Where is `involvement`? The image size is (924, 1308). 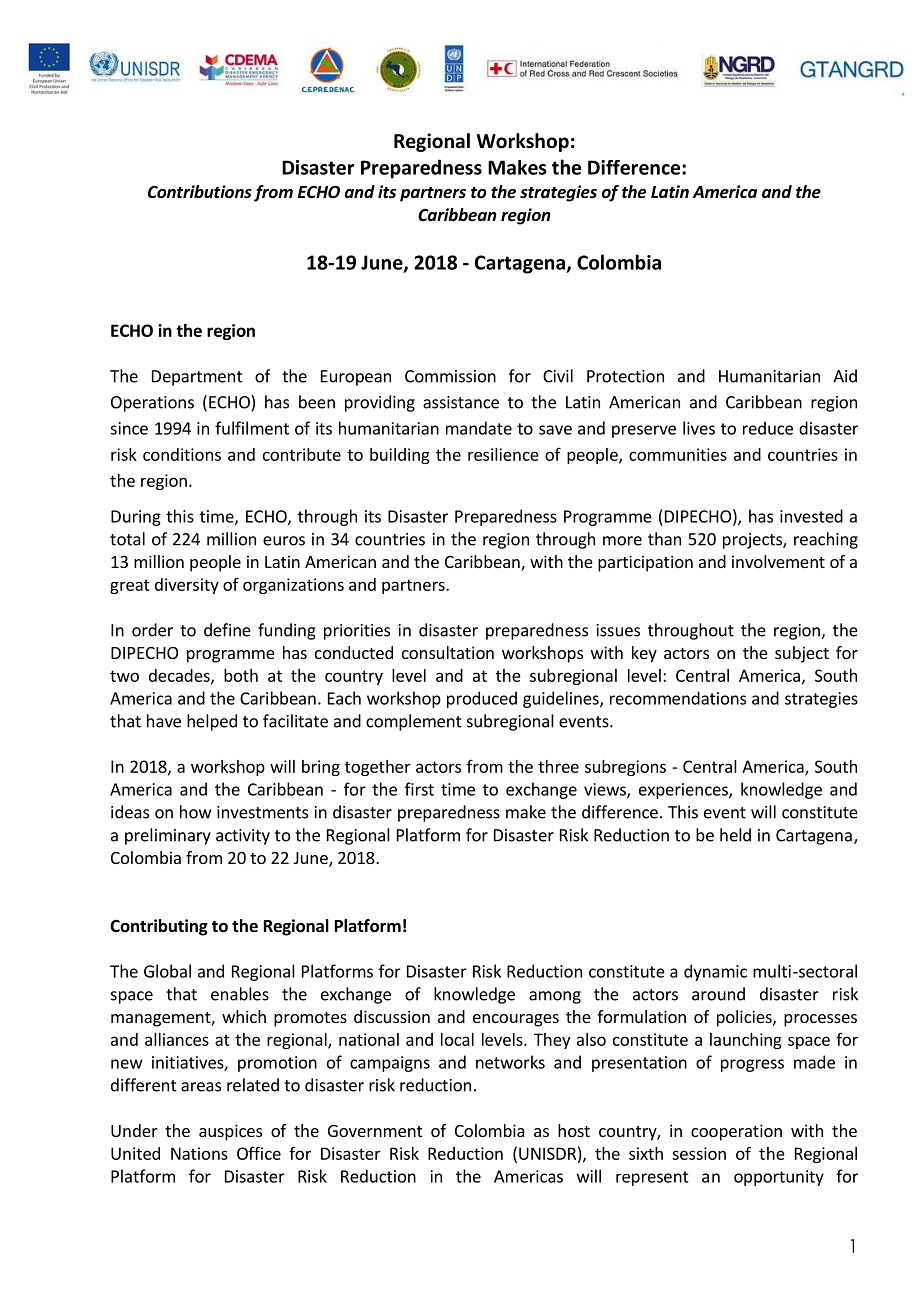
involvement is located at coordinates (778, 561).
